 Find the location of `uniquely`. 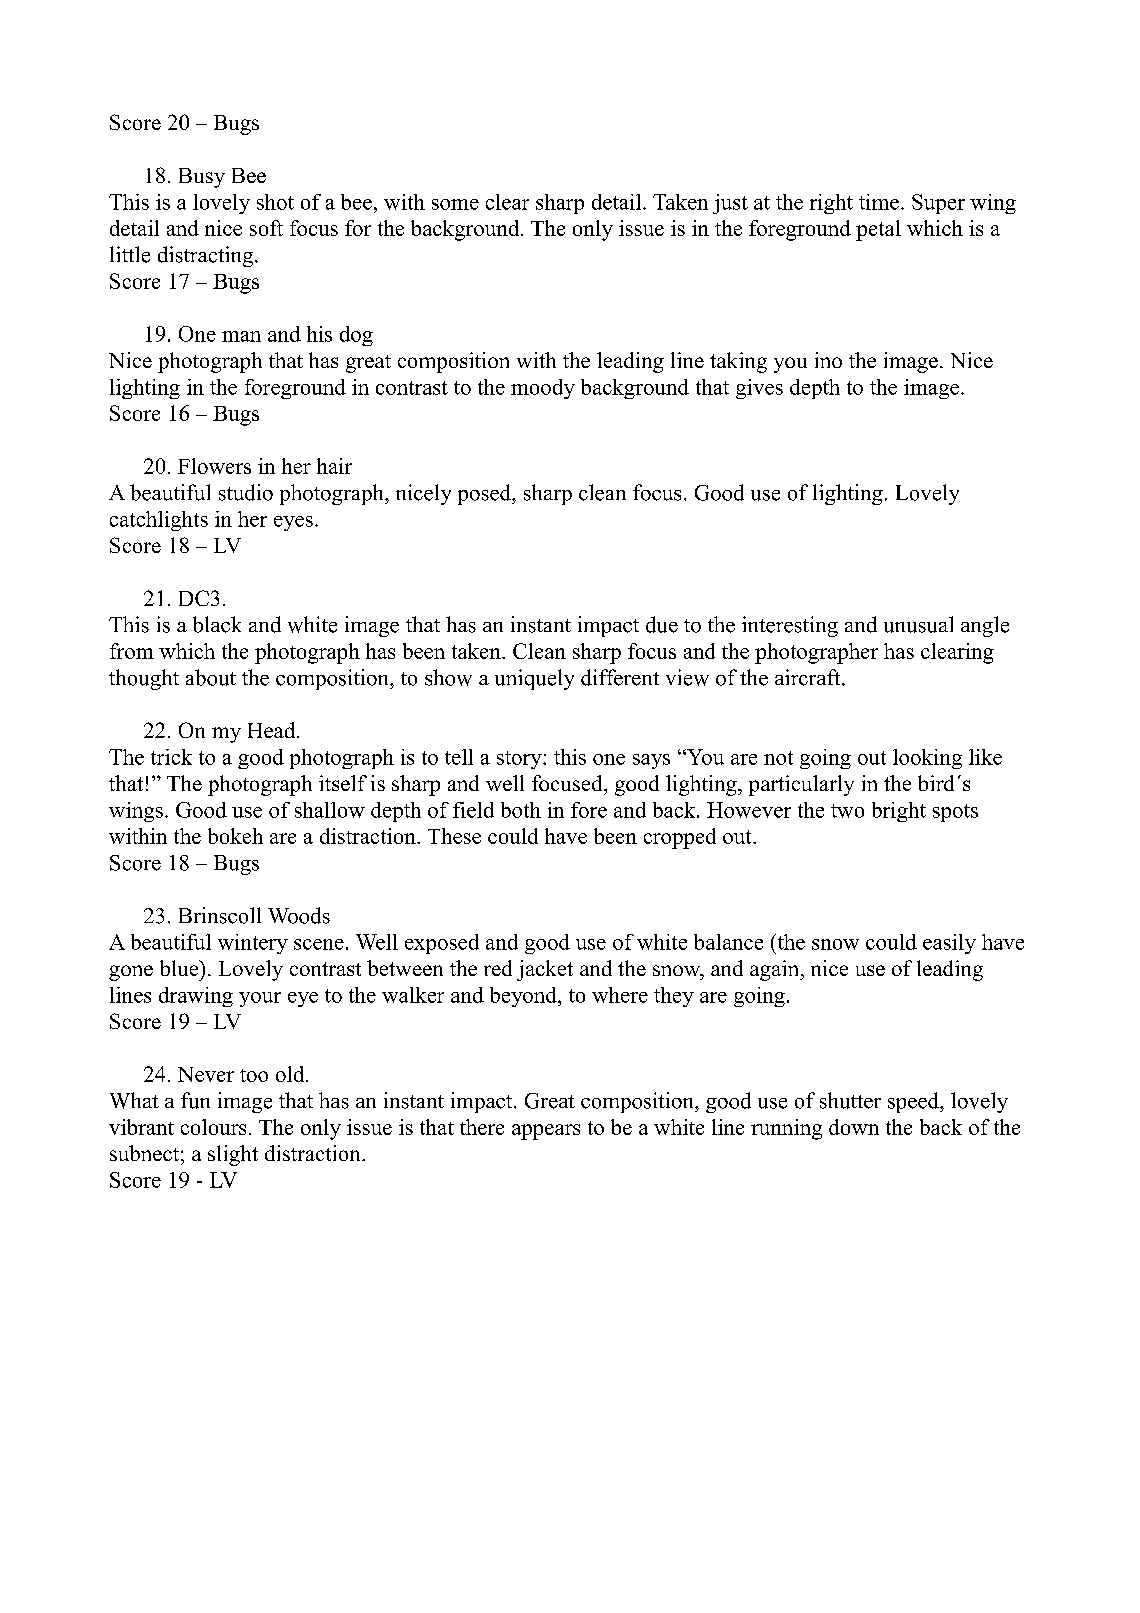

uniquely is located at coordinates (534, 679).
